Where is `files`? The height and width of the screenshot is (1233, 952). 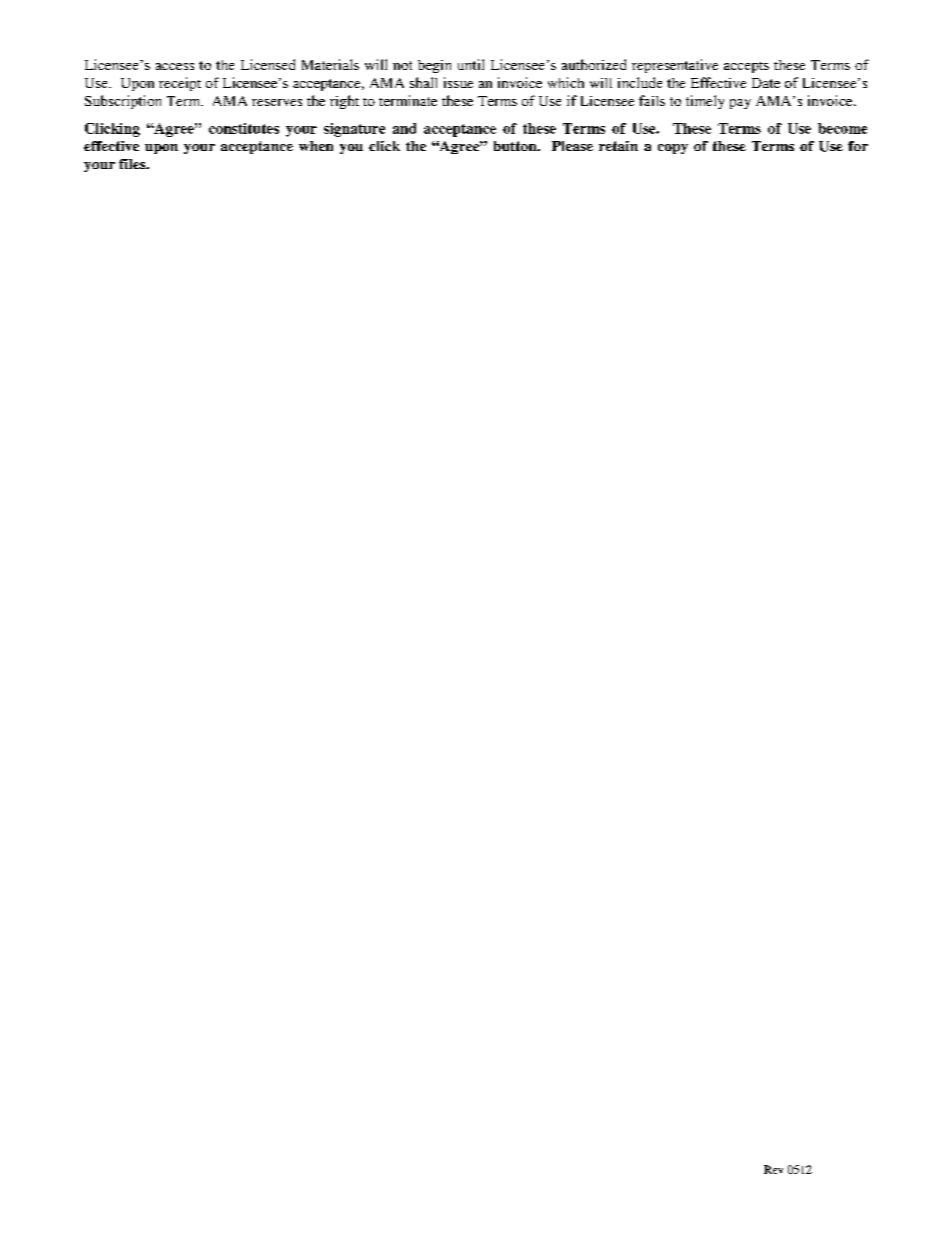
files is located at coordinates (133, 164).
